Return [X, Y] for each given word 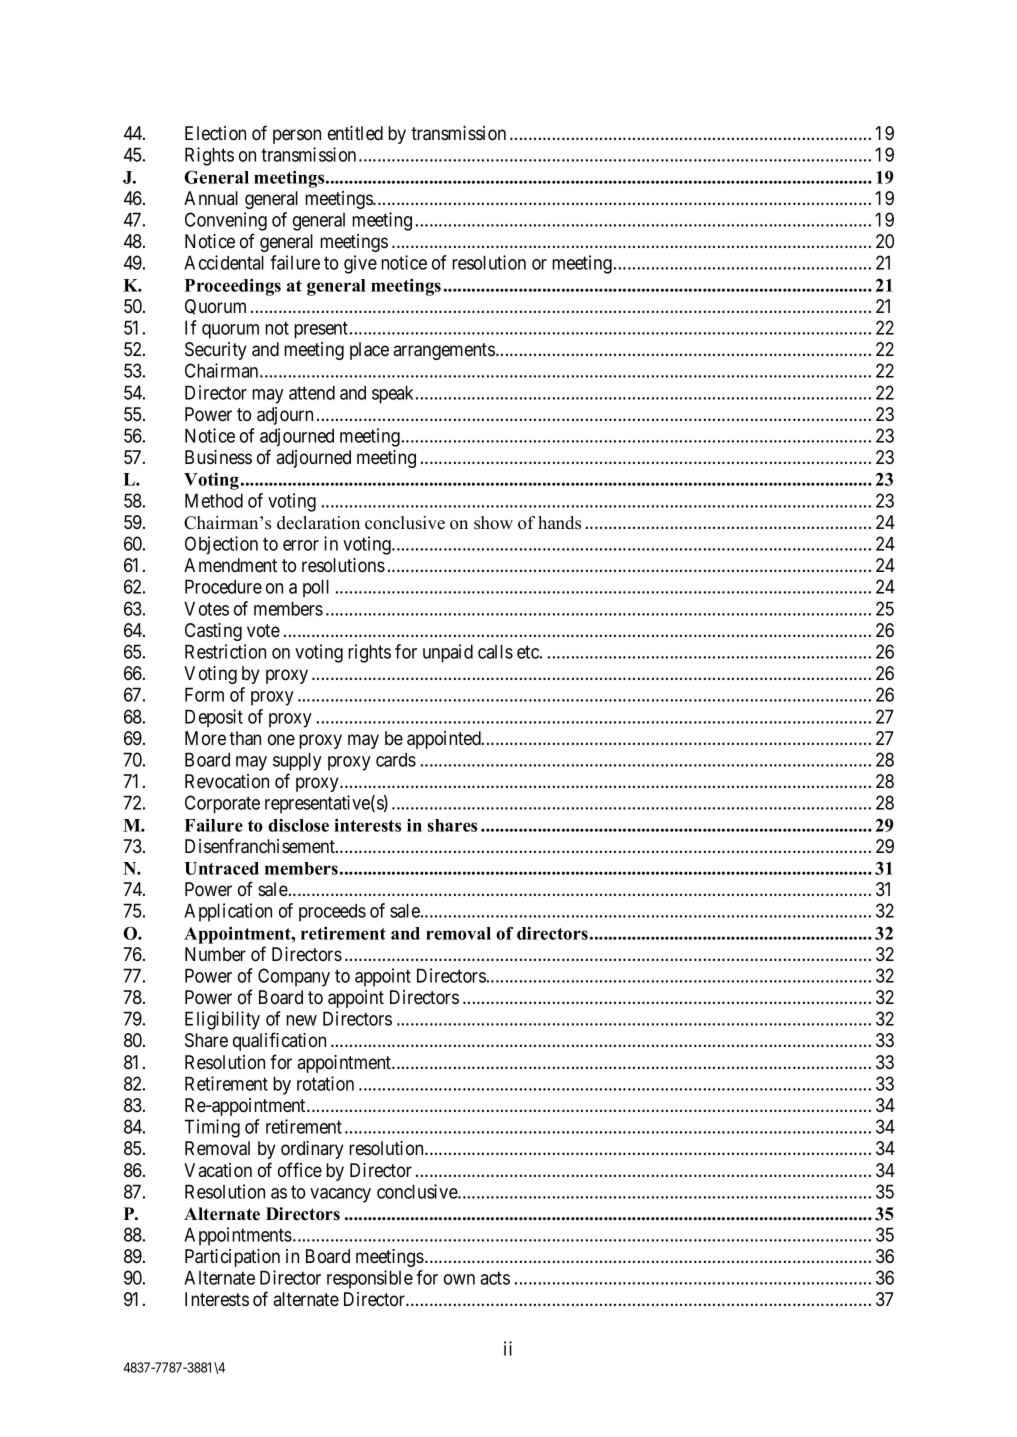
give [360, 264]
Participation [232, 1258]
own [459, 1279]
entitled [355, 133]
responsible [370, 1279]
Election [215, 133]
